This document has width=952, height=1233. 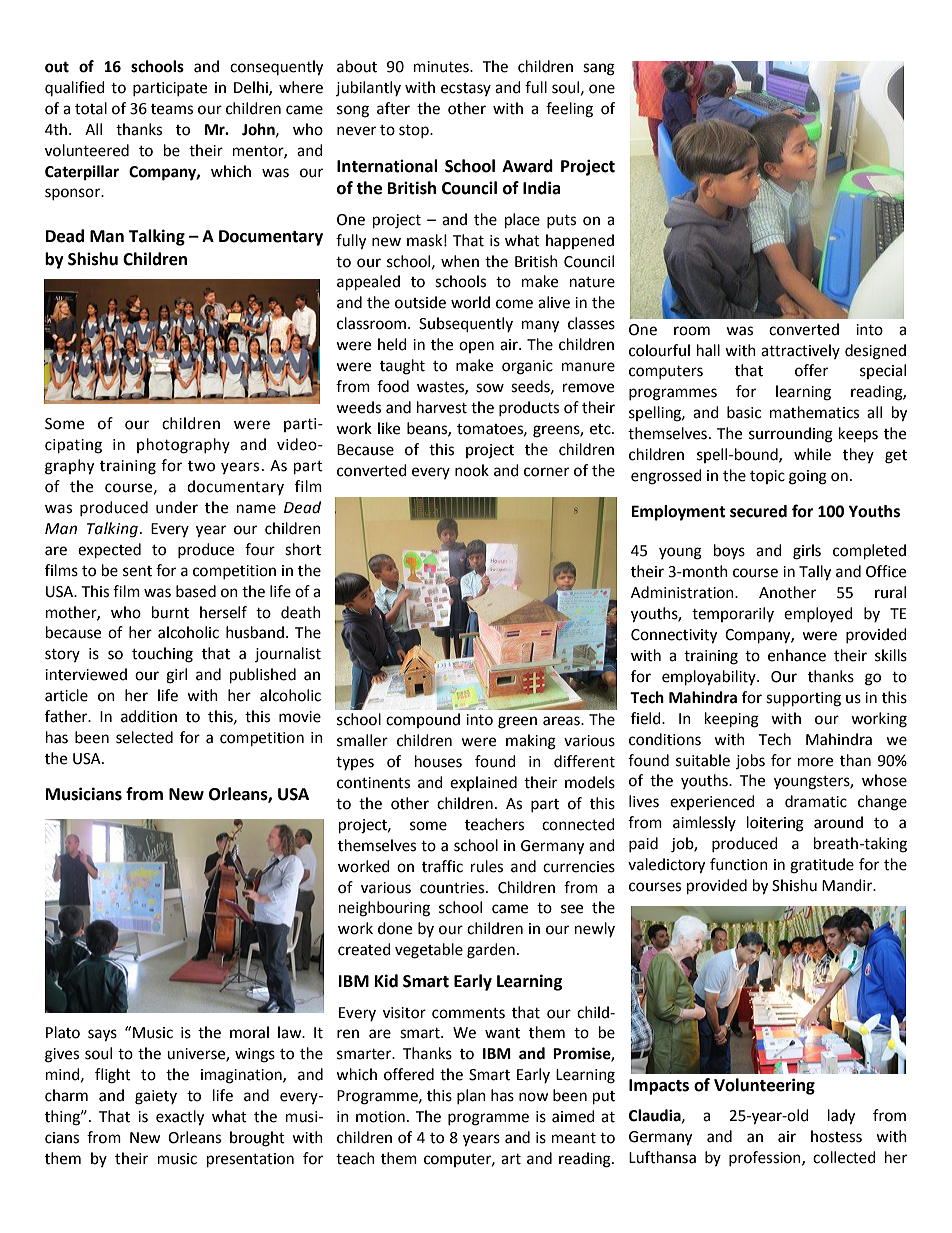 I want to click on ecstasy, so click(x=466, y=89).
